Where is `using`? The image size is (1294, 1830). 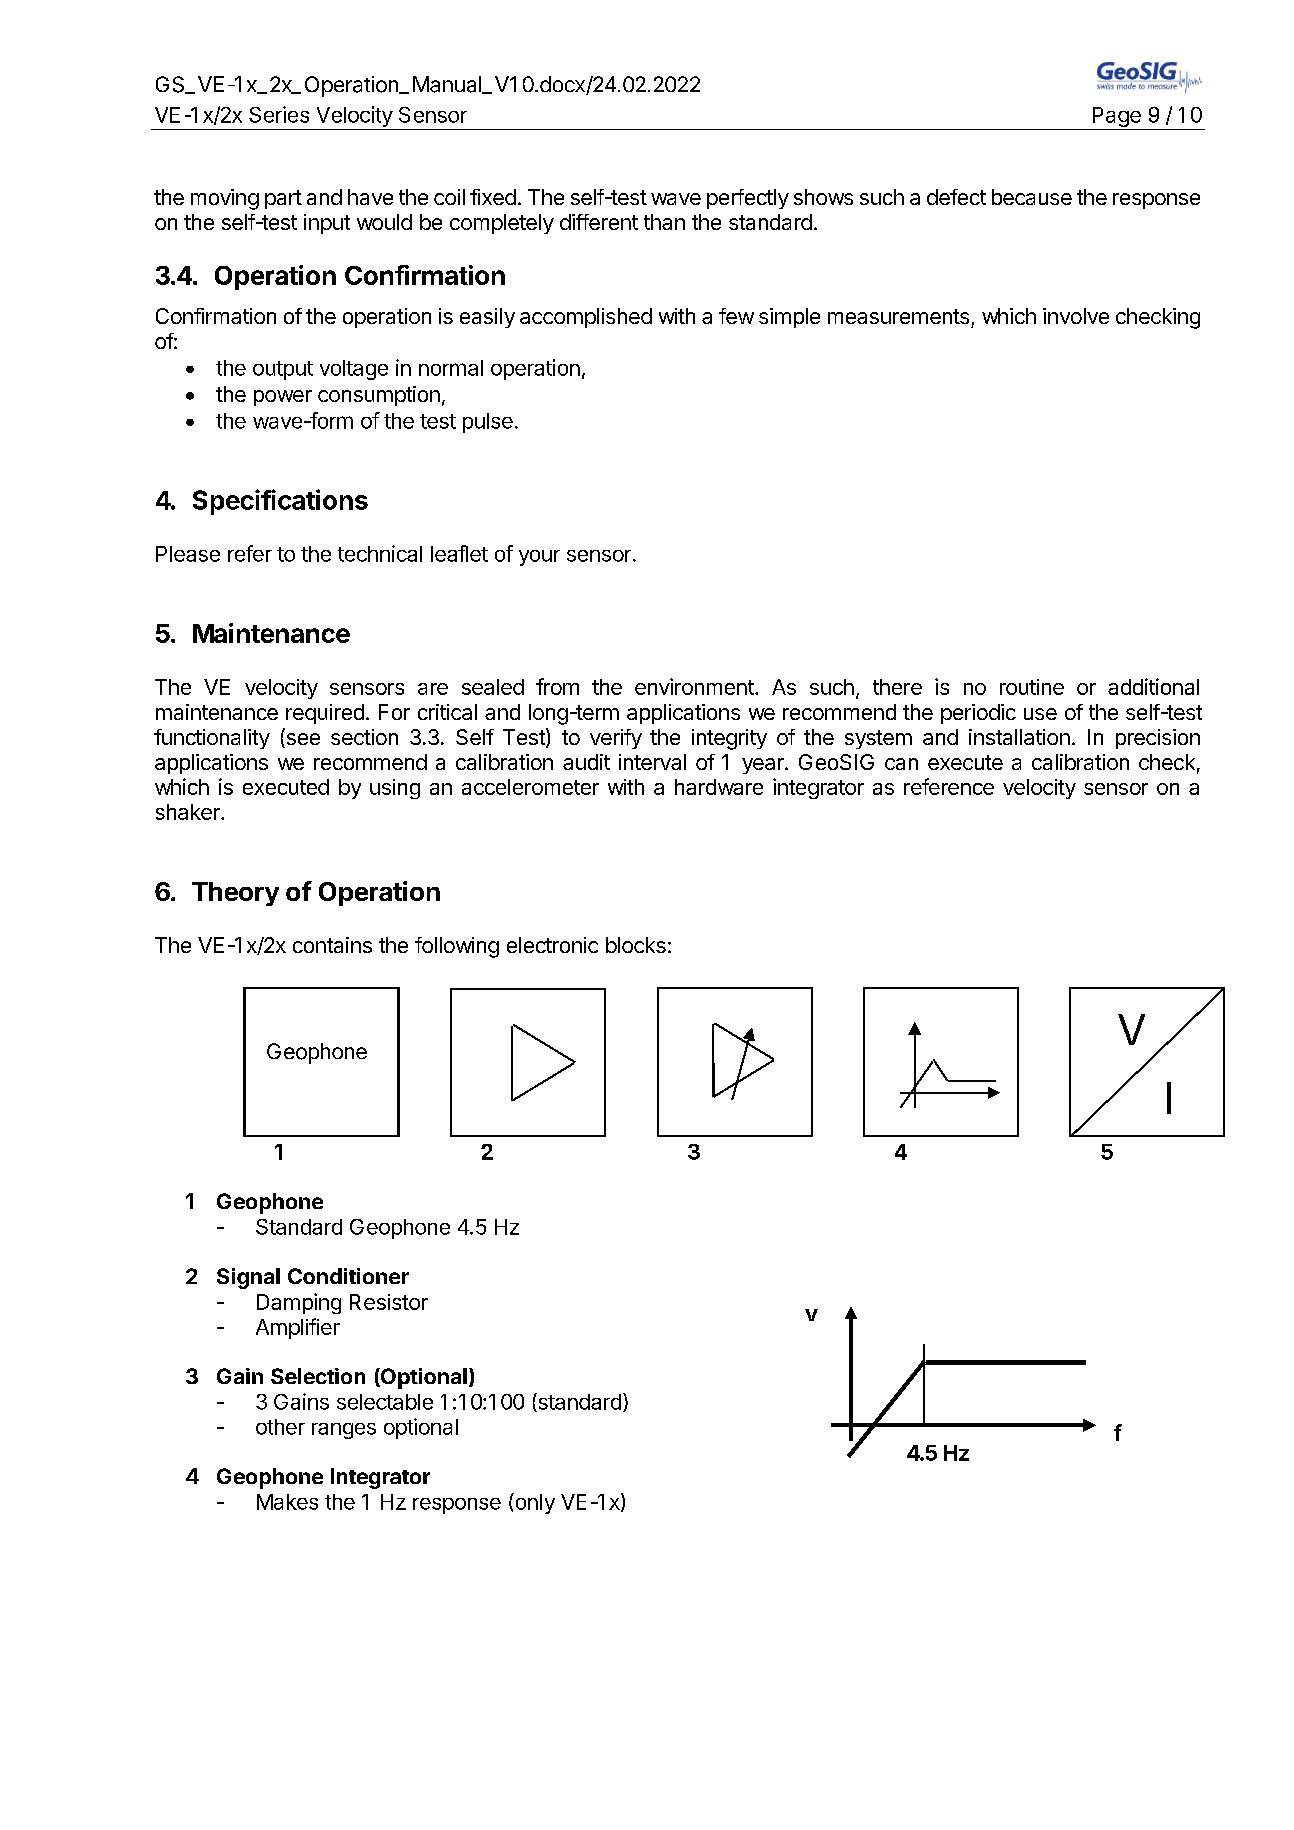
using is located at coordinates (395, 789).
